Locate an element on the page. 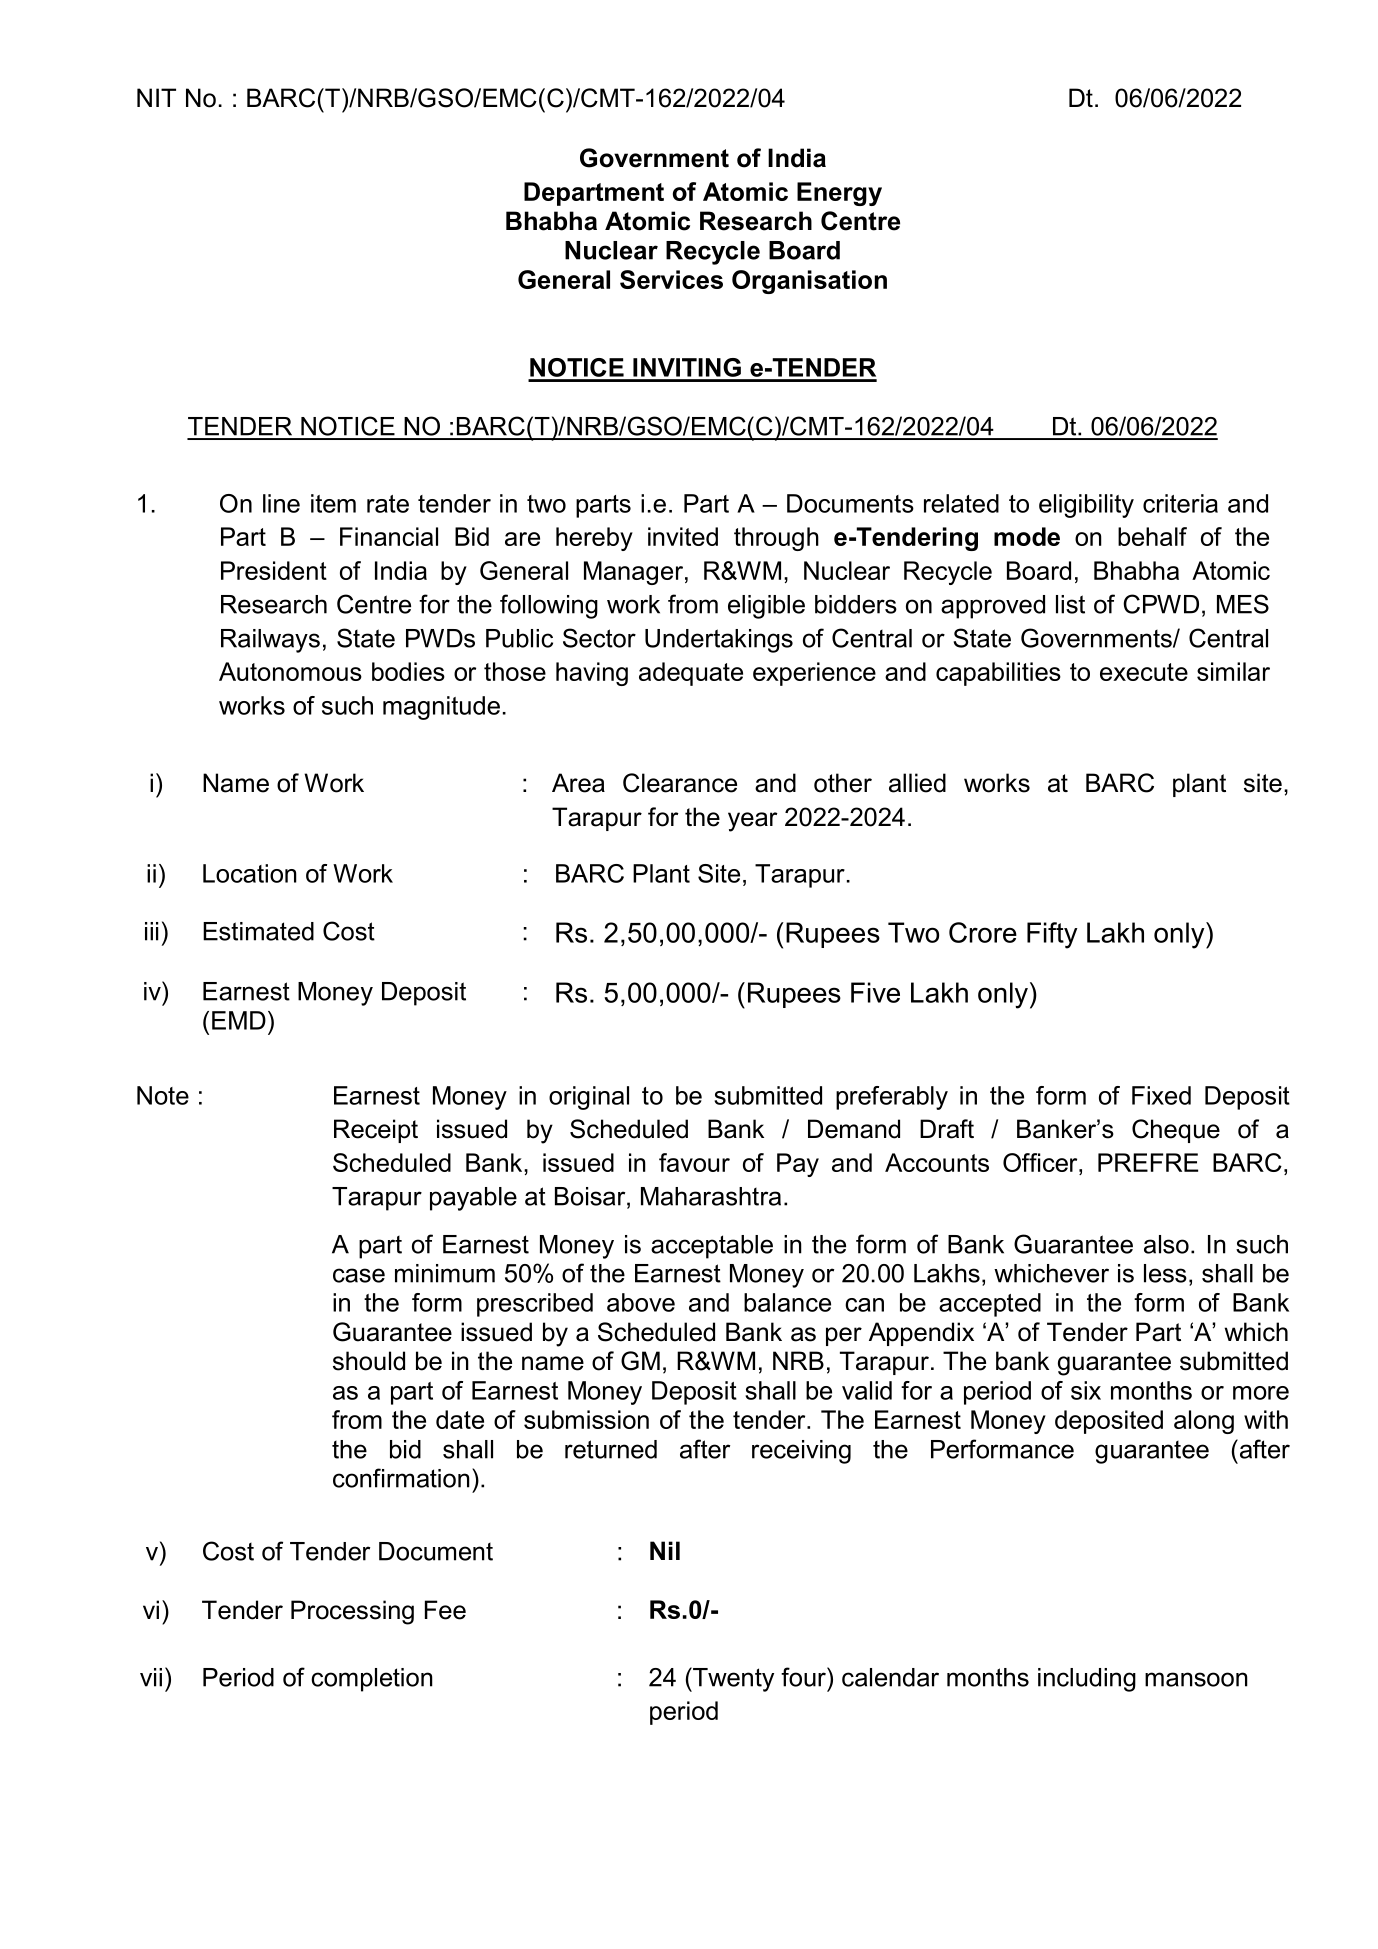 This page has width=1378, height=1949. Services is located at coordinates (671, 279).
